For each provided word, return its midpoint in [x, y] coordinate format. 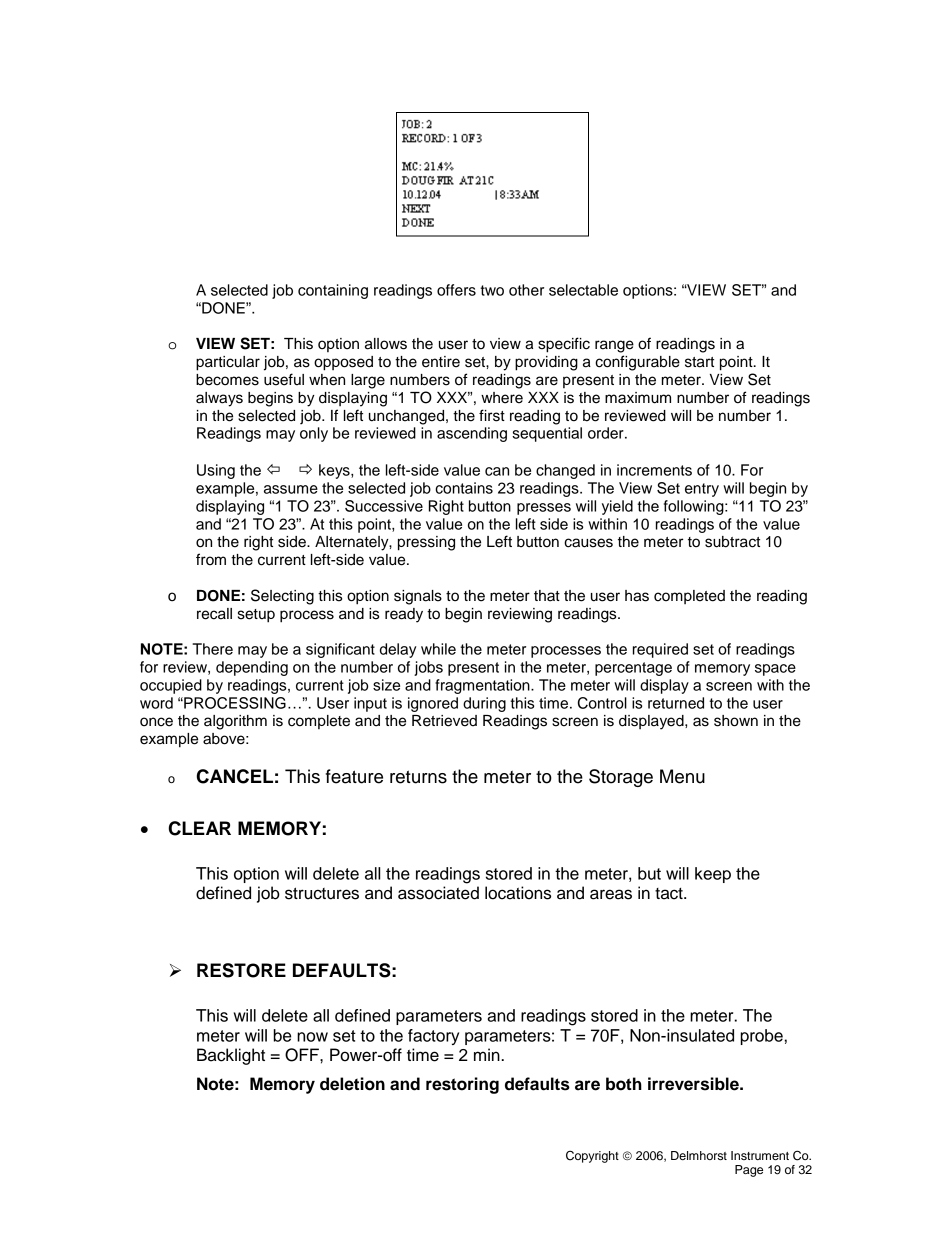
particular [228, 363]
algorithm [235, 722]
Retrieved [444, 721]
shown [736, 721]
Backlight [231, 1056]
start [699, 362]
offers [456, 290]
